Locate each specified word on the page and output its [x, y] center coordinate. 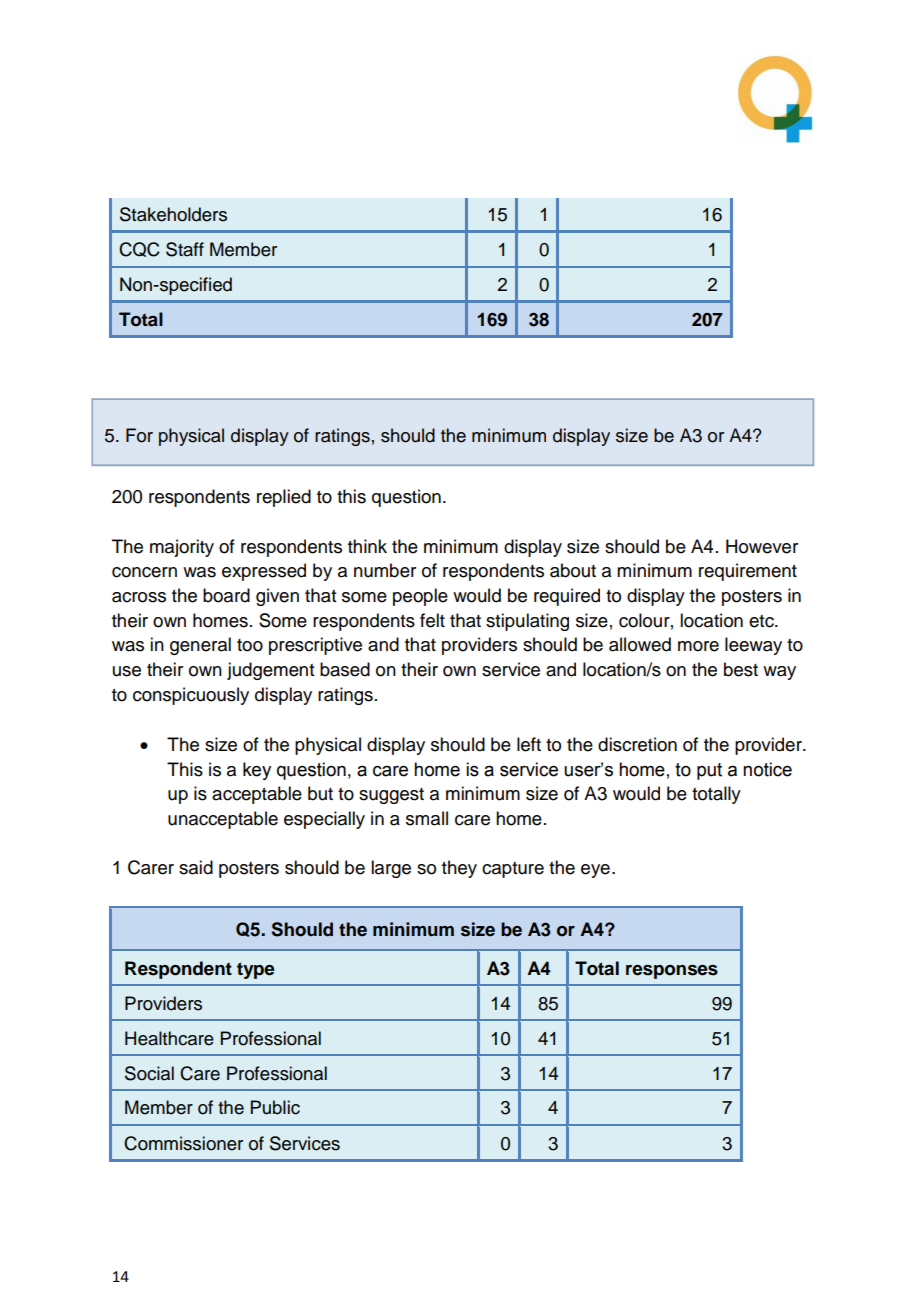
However [762, 546]
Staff [185, 249]
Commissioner [183, 1143]
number [385, 570]
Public [275, 1107]
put [709, 771]
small [427, 818]
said [196, 867]
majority [182, 548]
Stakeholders [173, 214]
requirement [748, 572]
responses [672, 972]
